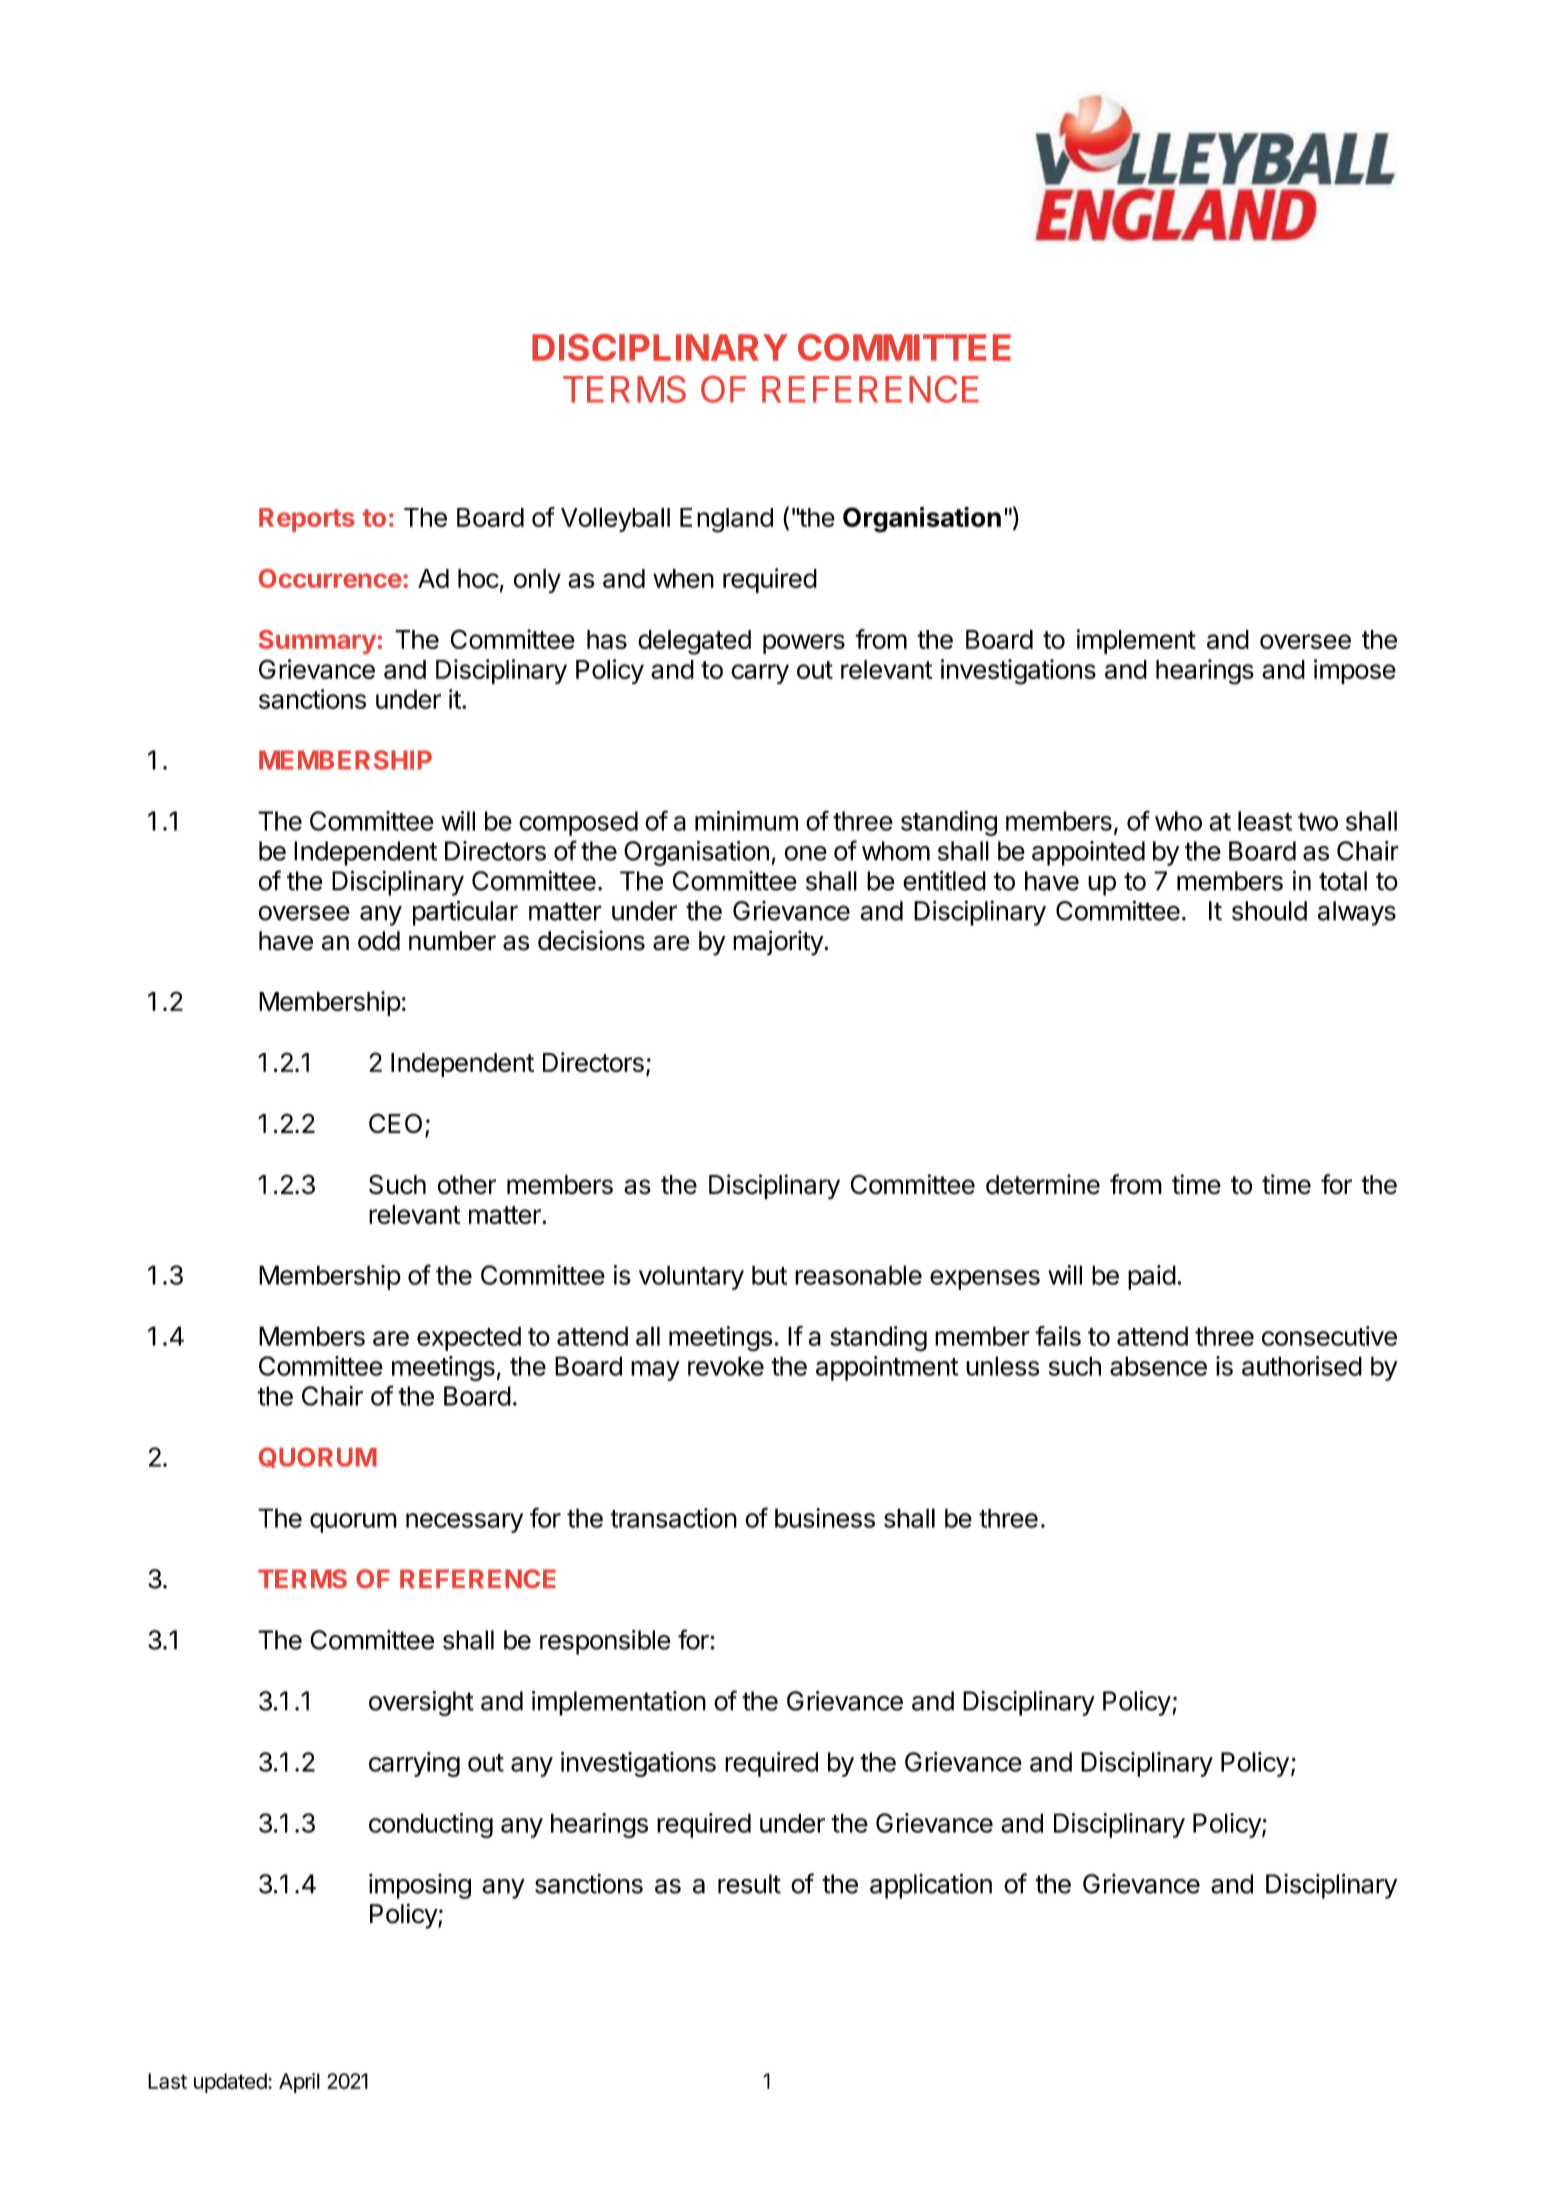  What do you see at coordinates (330, 578) in the screenshot?
I see `Occurrence` at bounding box center [330, 578].
